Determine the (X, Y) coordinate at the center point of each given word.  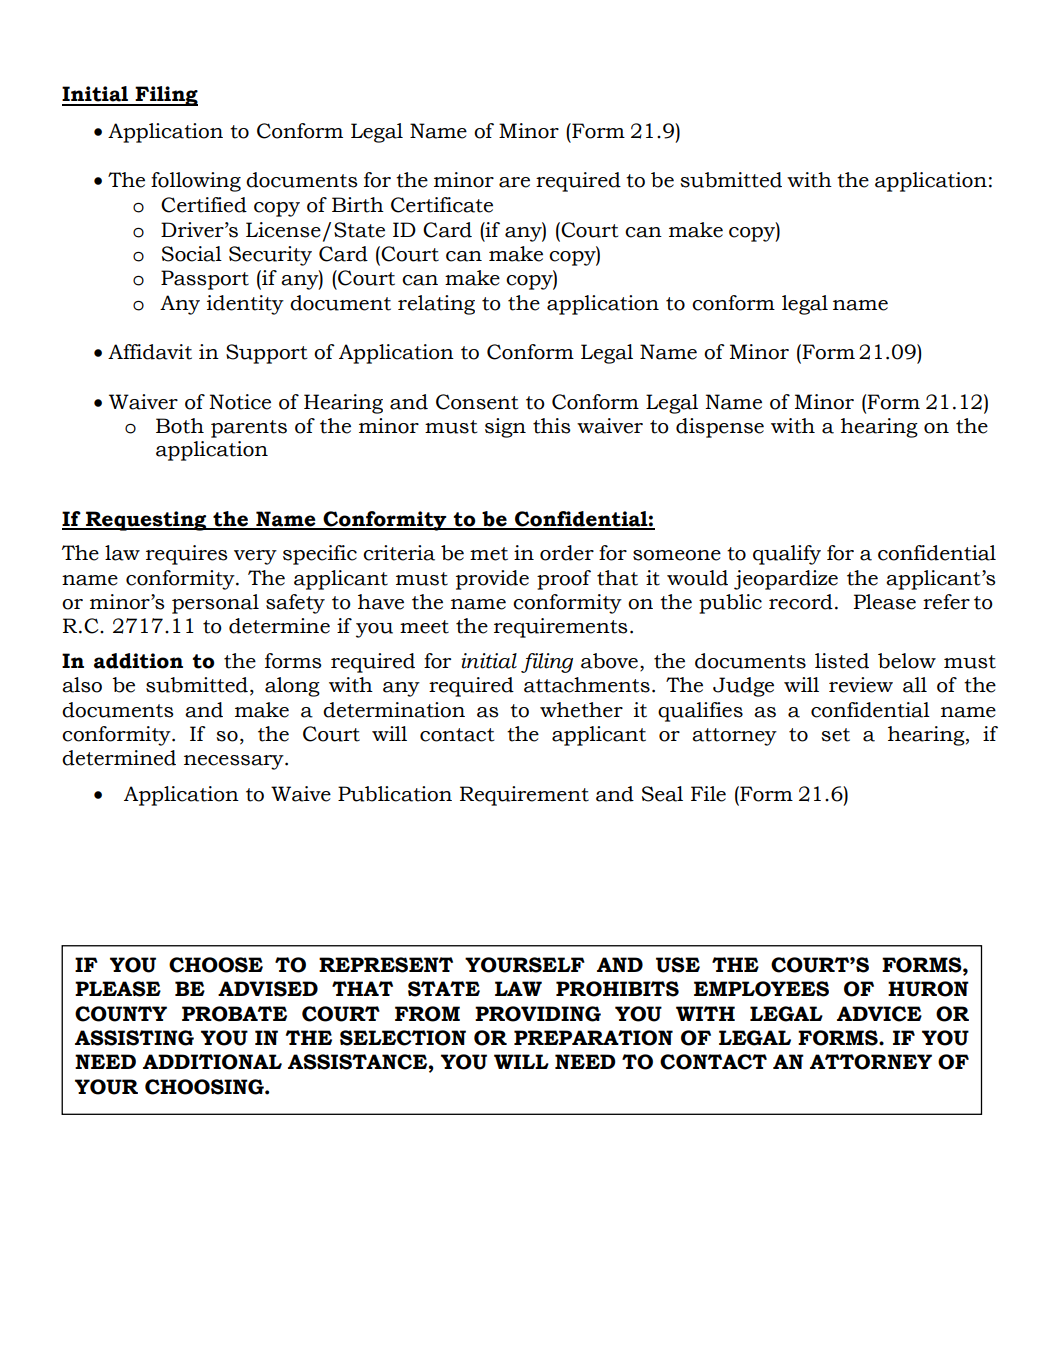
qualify (787, 555)
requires (187, 555)
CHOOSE (216, 965)
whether (581, 710)
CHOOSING (205, 1087)
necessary (235, 762)
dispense (720, 428)
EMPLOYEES (761, 989)
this (552, 426)
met (489, 554)
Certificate (442, 205)
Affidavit (150, 352)
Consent (477, 402)
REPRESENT (386, 965)
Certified (204, 205)
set (835, 735)
